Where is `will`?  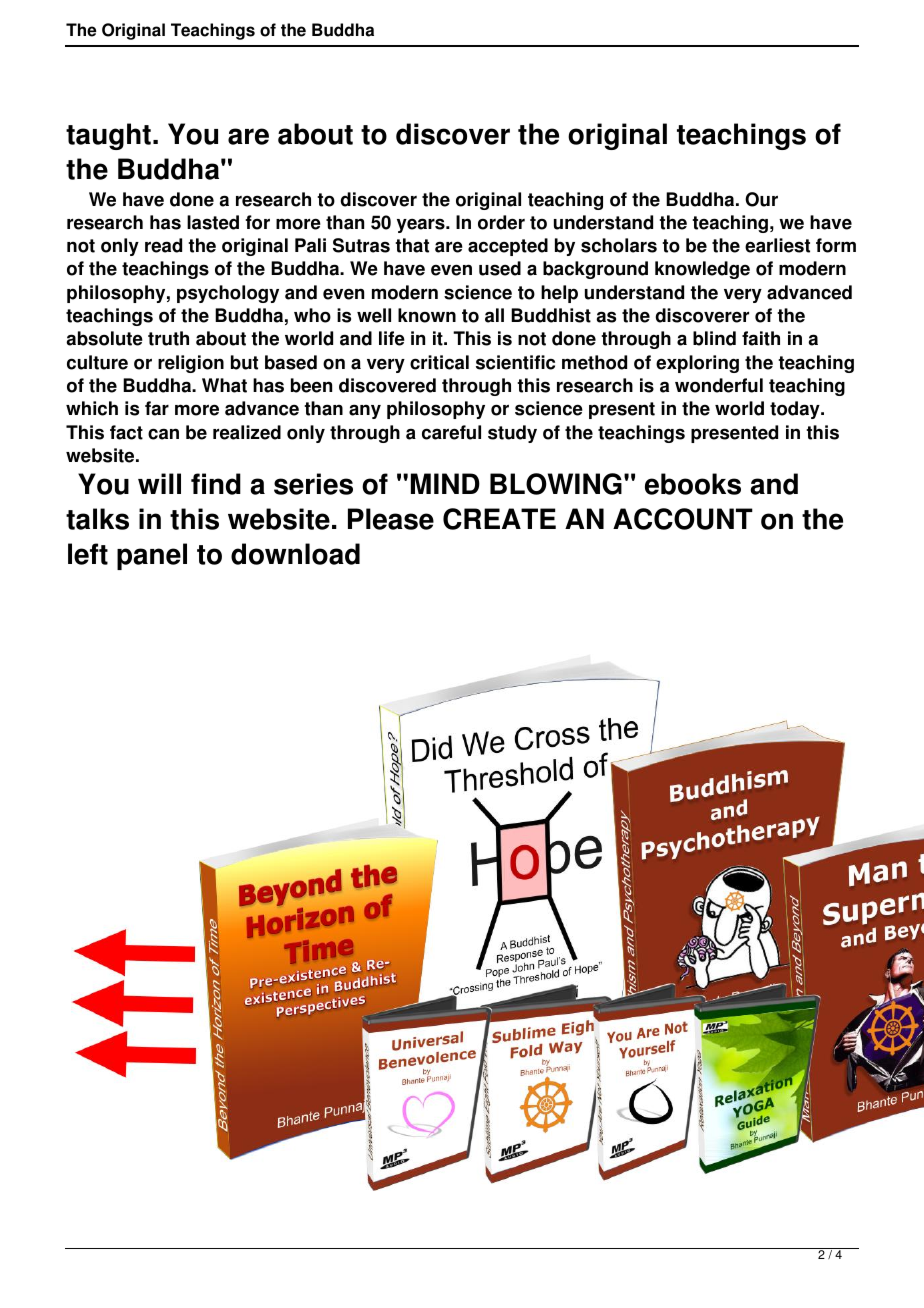 will is located at coordinates (159, 483).
